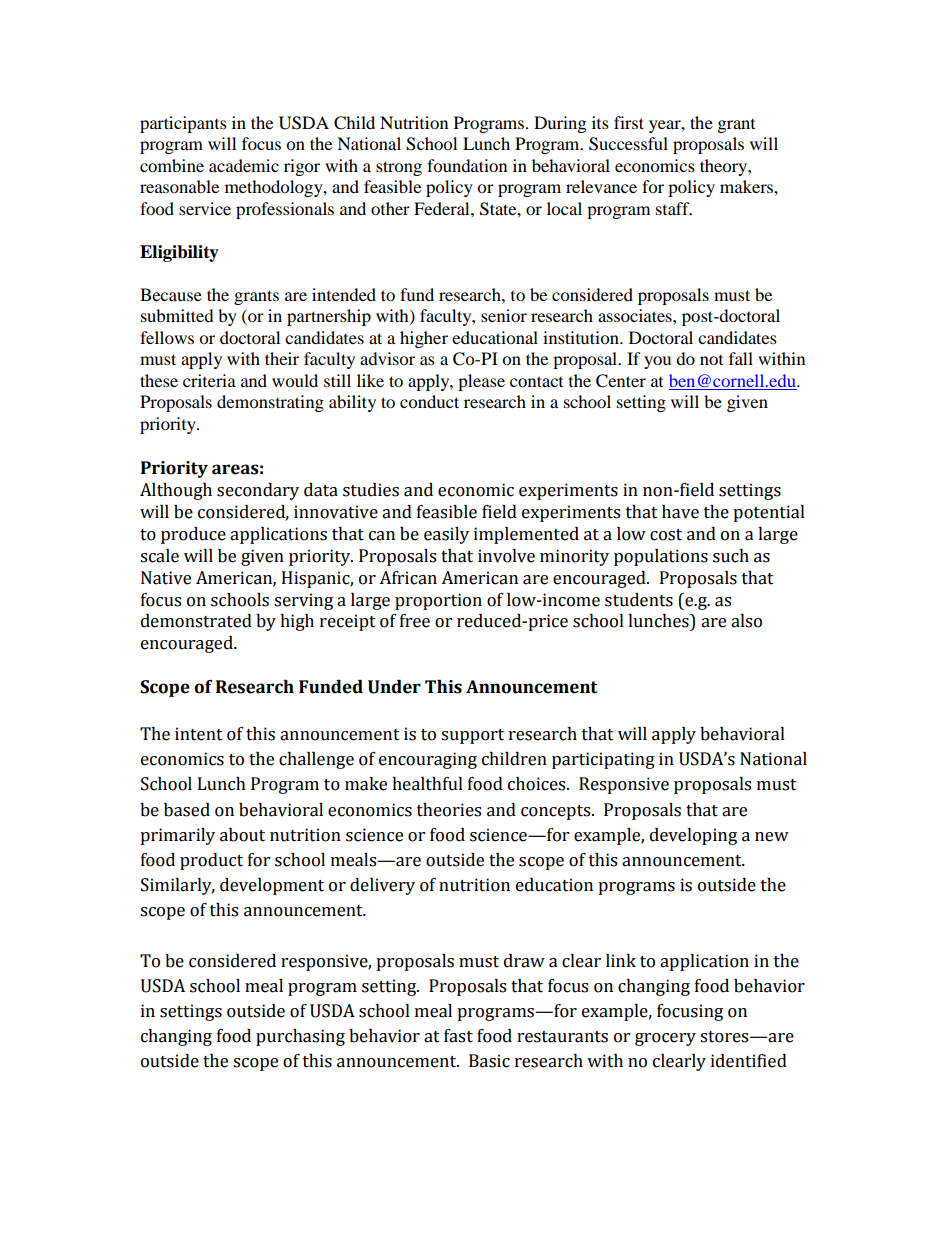 The image size is (952, 1233). What do you see at coordinates (449, 810) in the screenshot?
I see `theories` at bounding box center [449, 810].
